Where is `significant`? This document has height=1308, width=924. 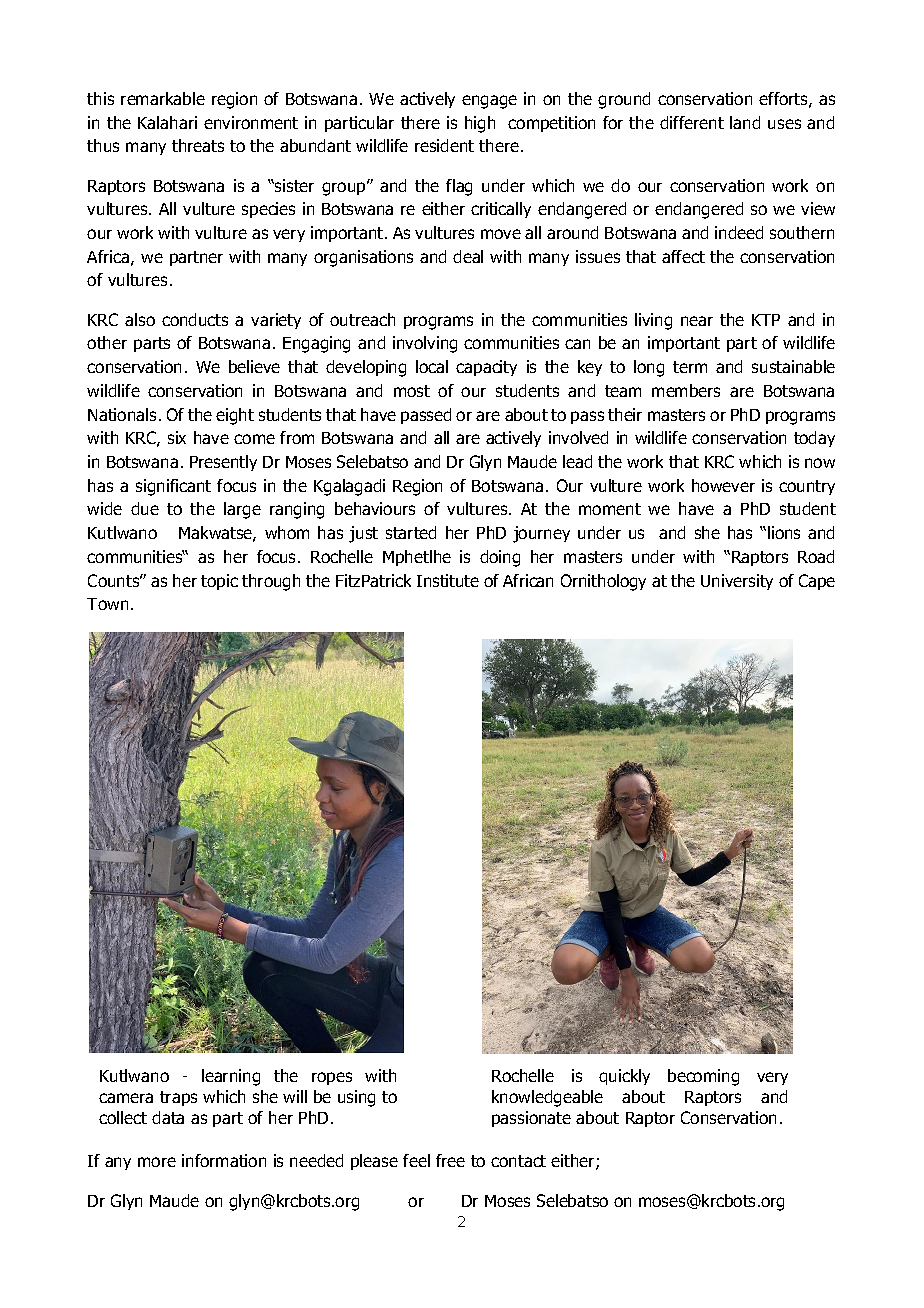
significant is located at coordinates (173, 487).
